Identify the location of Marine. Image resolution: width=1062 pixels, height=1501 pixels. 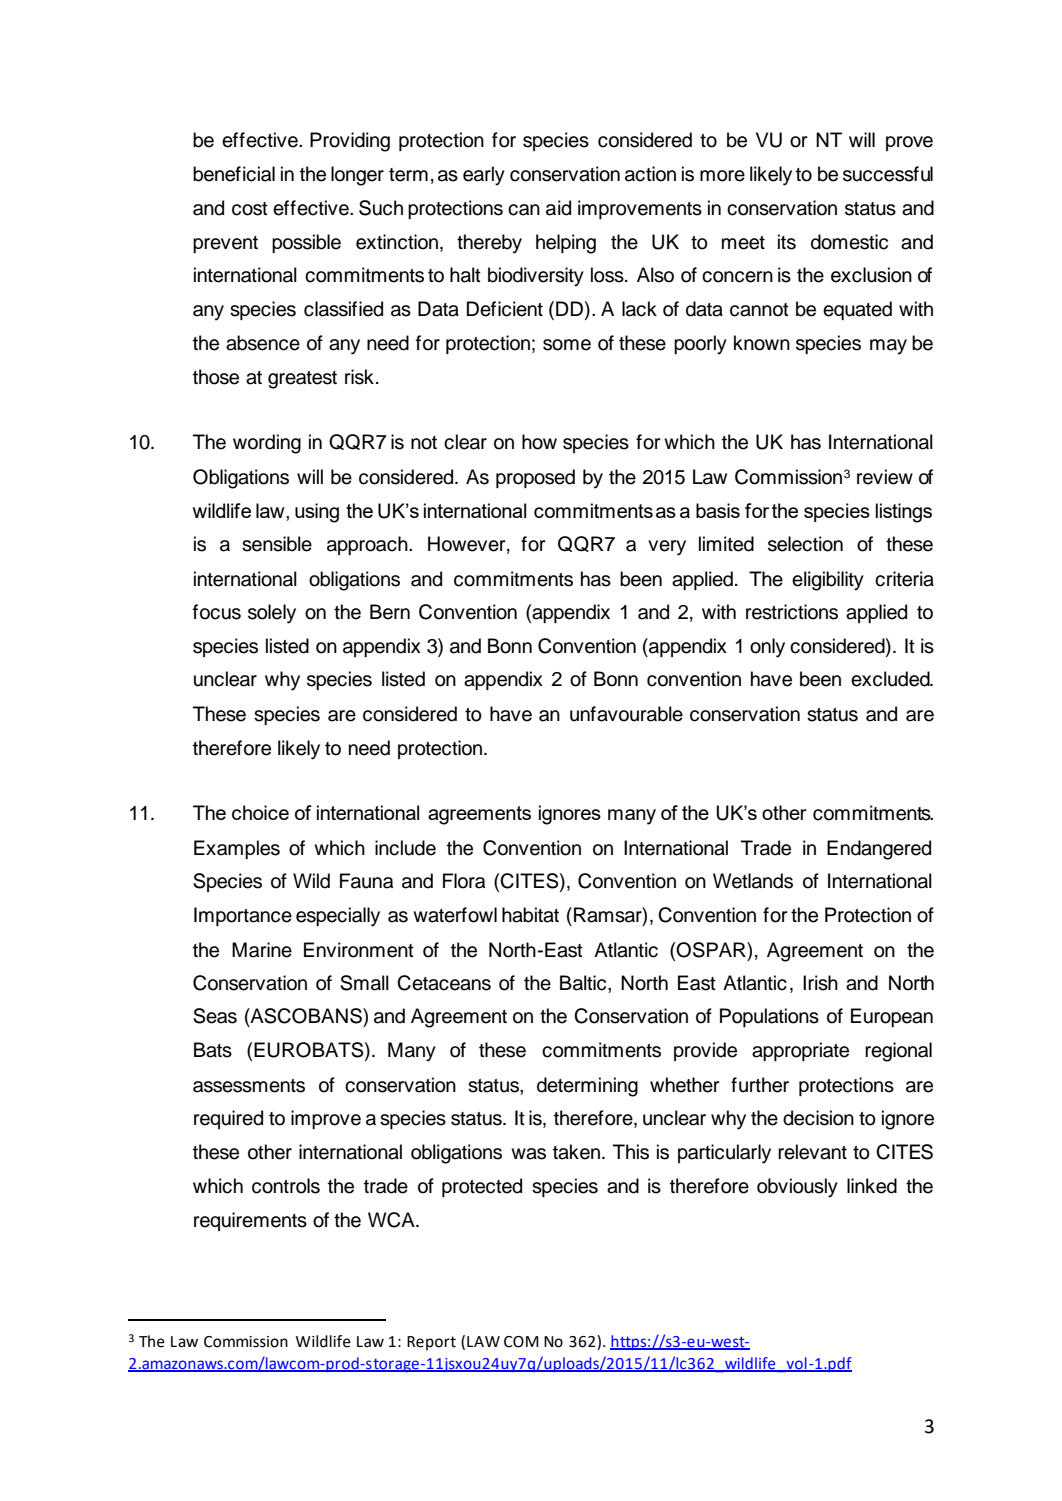
(262, 950).
